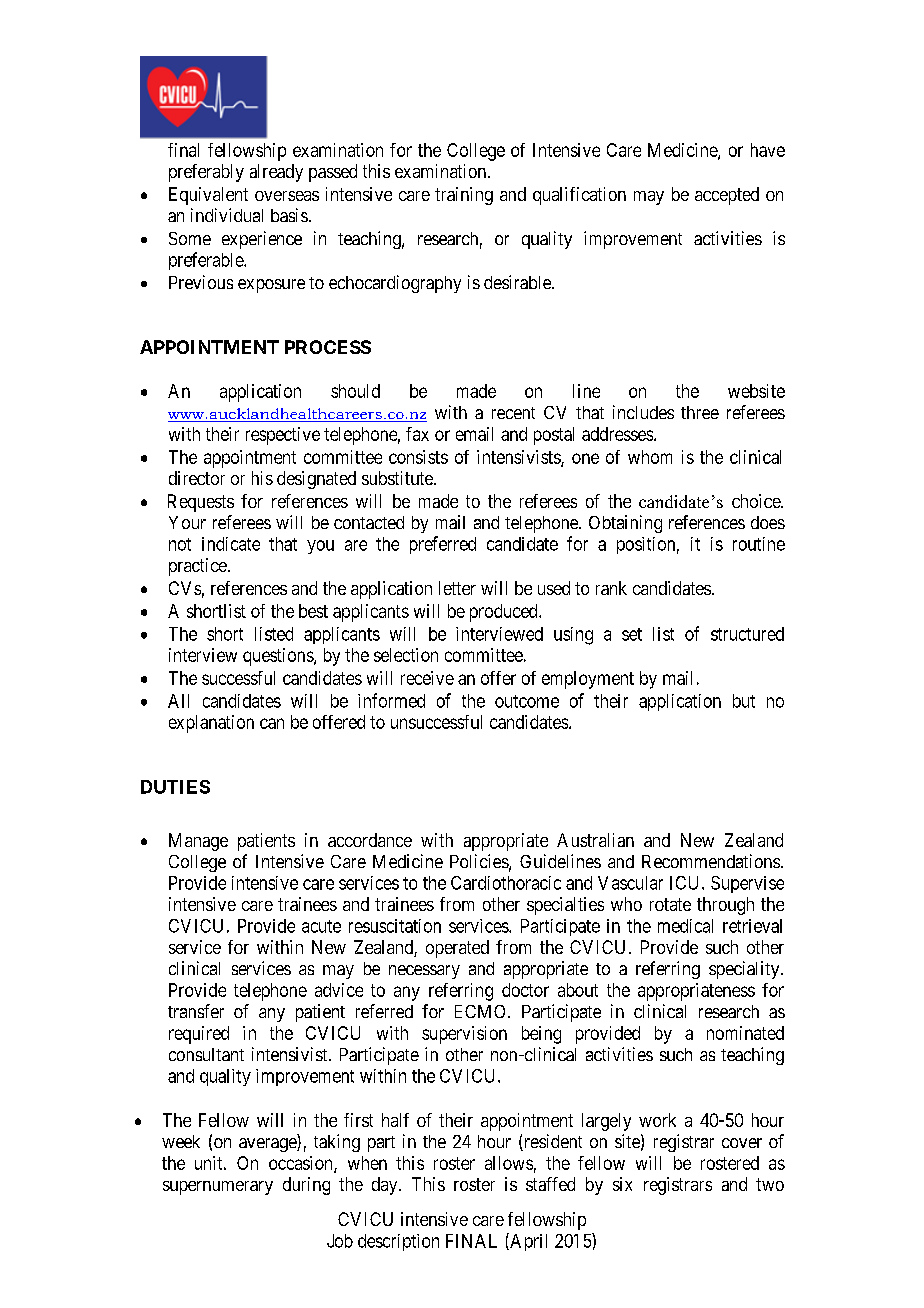 This screenshot has width=924, height=1308. I want to click on but, so click(744, 701).
